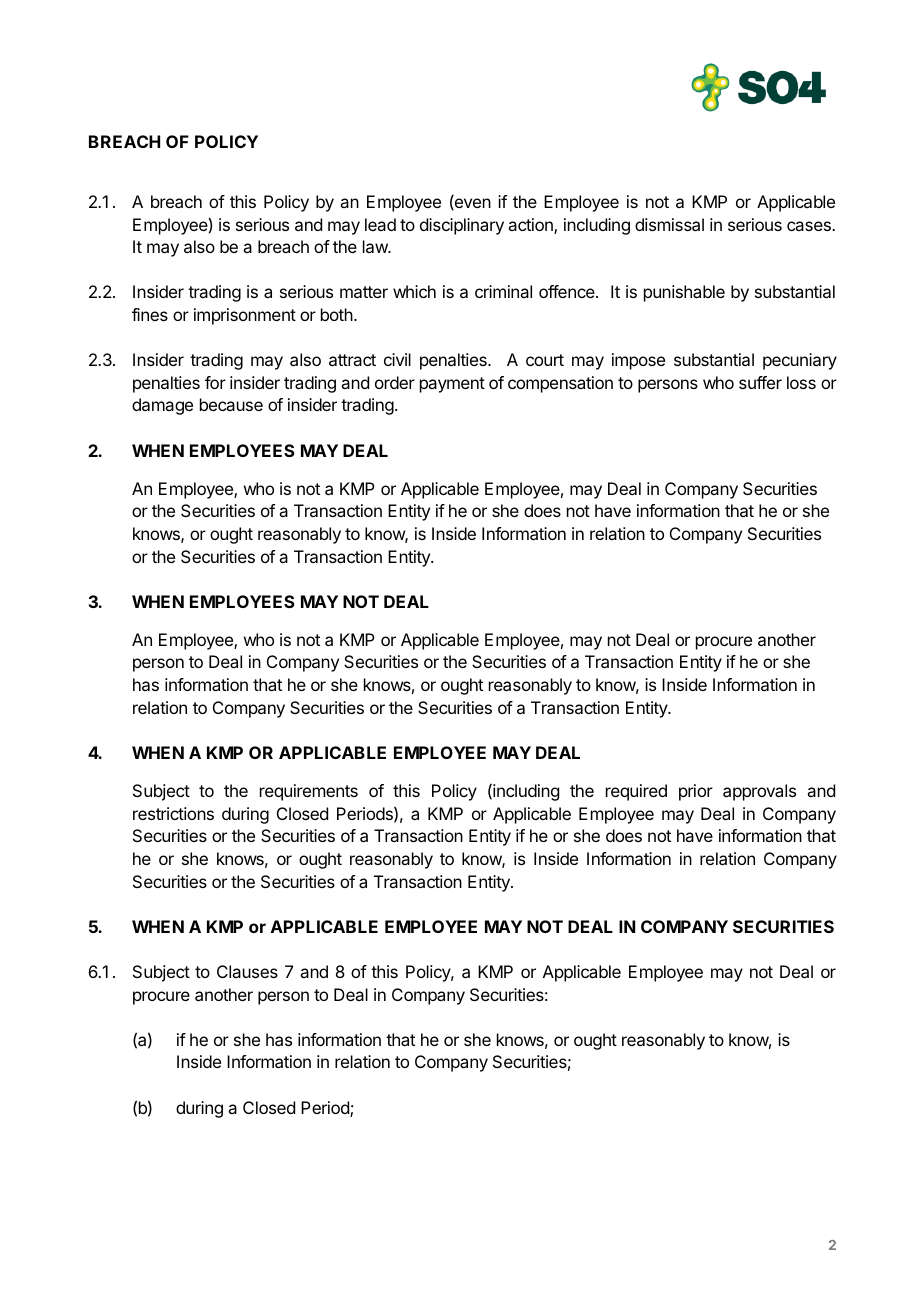  Describe the element at coordinates (231, 404) in the screenshot. I see `because` at that location.
